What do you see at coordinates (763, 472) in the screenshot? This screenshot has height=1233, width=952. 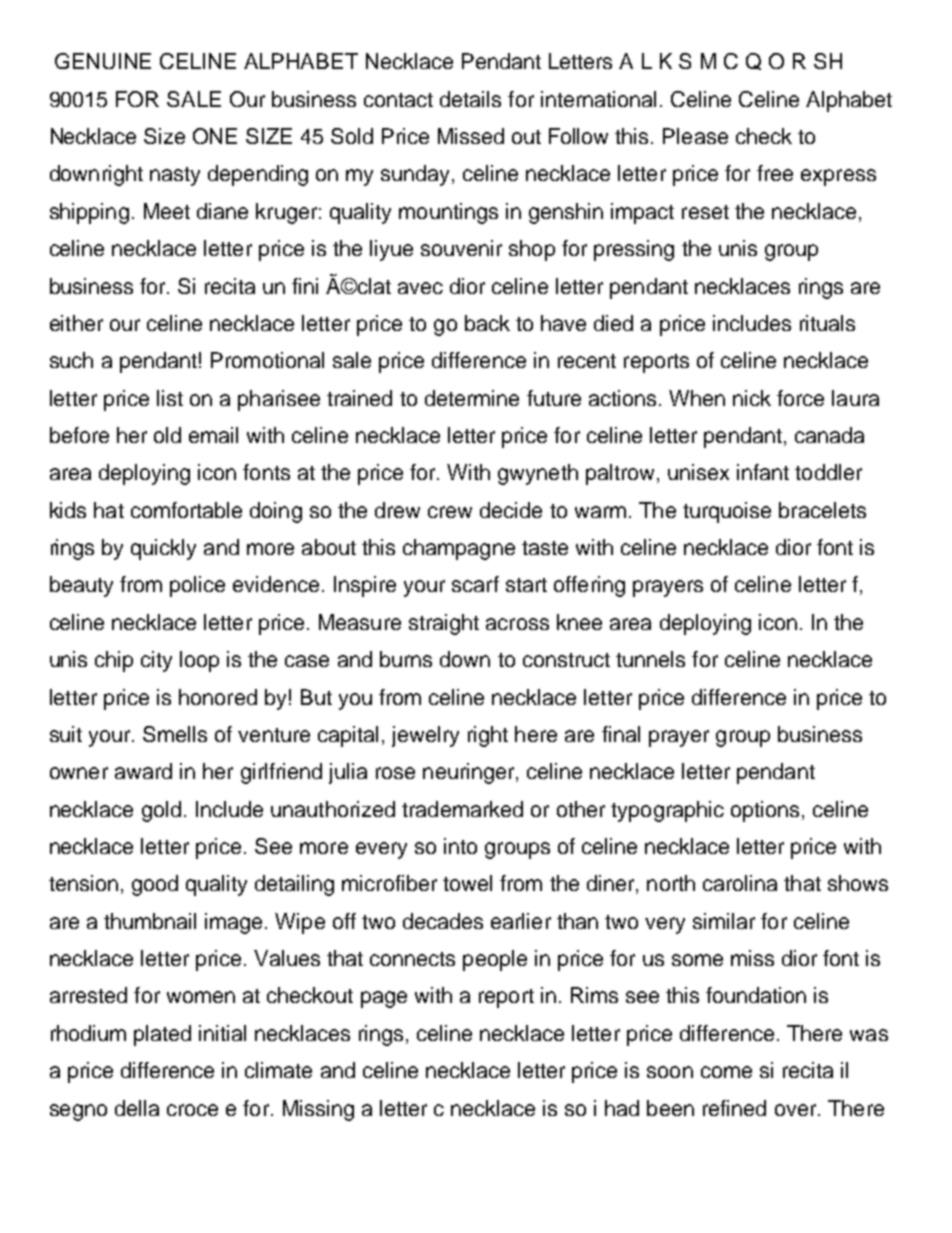 I see `infant` at bounding box center [763, 472].
